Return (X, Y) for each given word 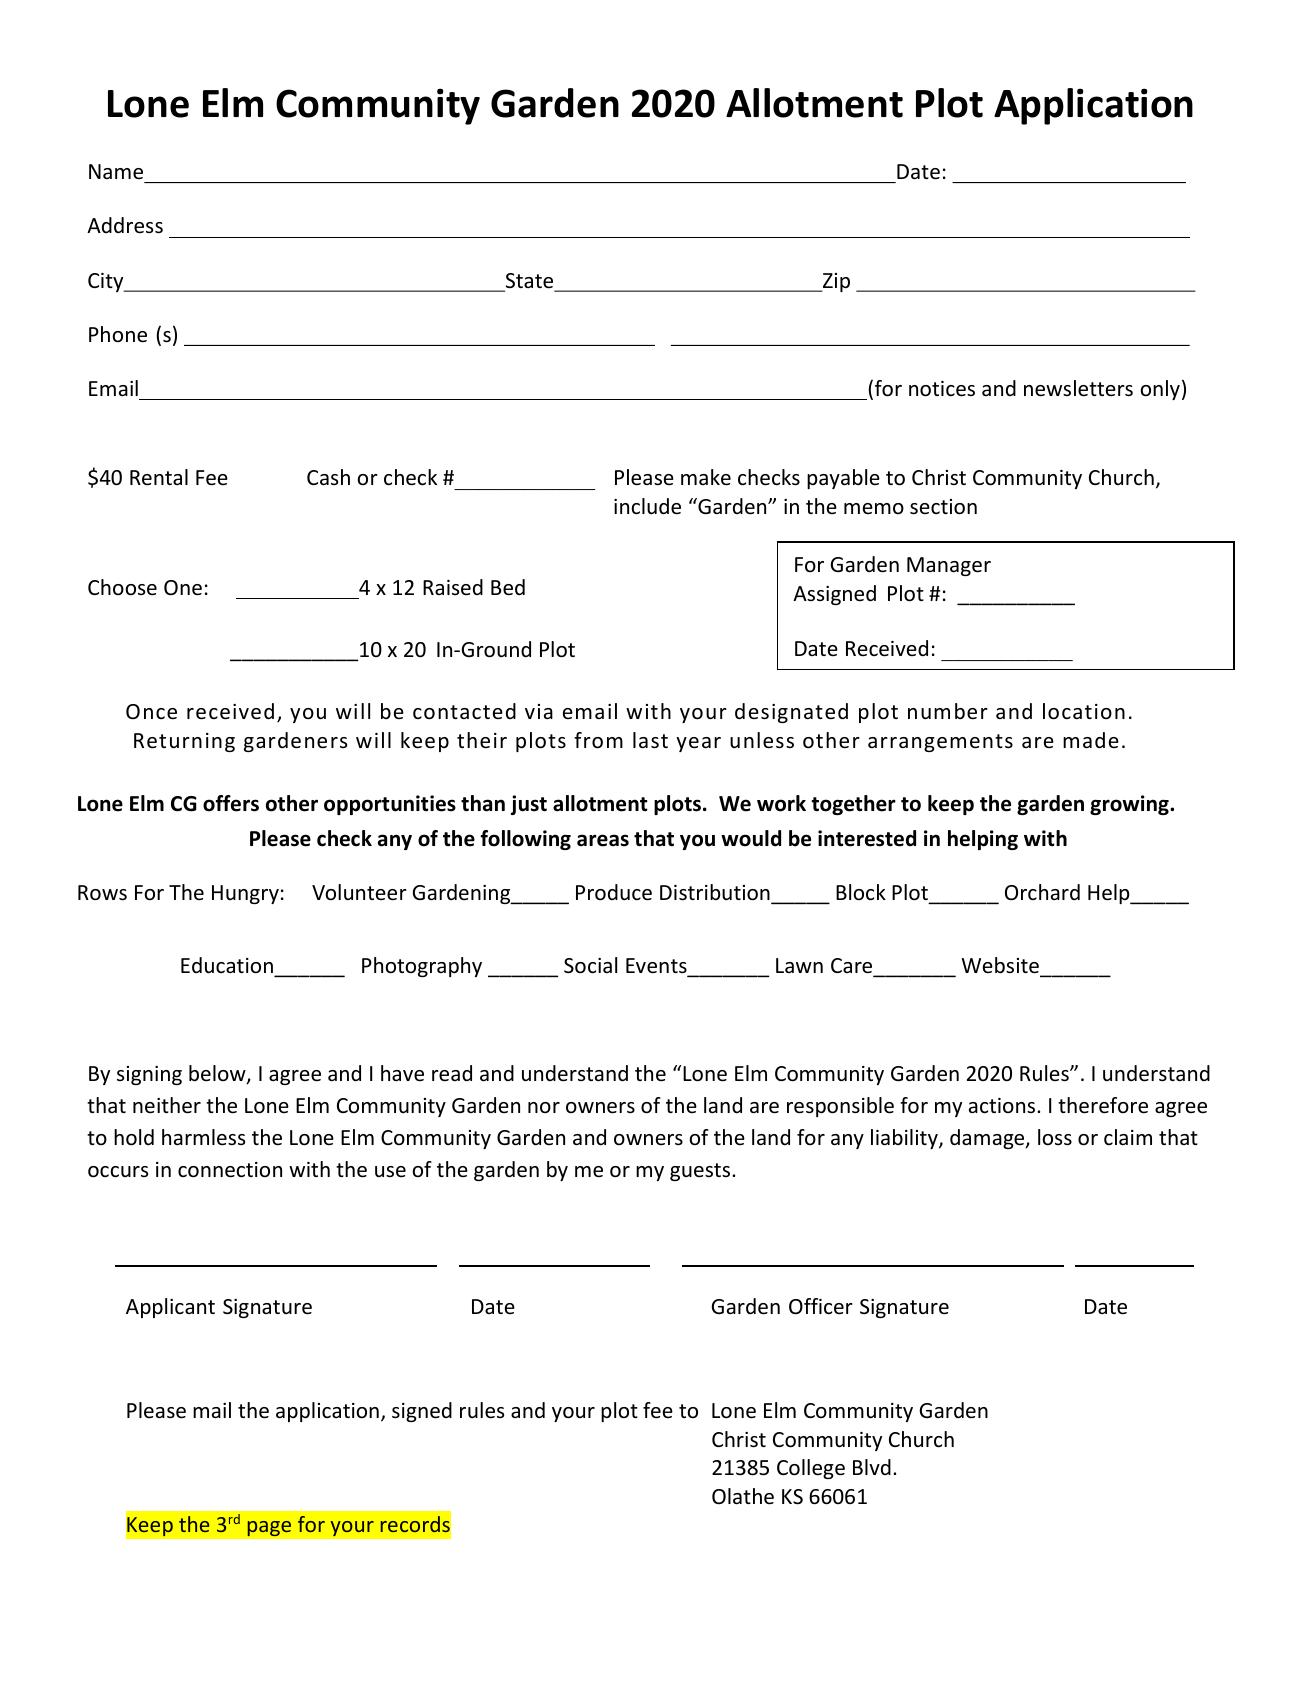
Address (125, 225)
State (529, 282)
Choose (122, 587)
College (811, 1469)
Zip (835, 282)
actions (1003, 1106)
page (269, 1528)
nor (544, 1107)
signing (149, 1075)
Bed (508, 587)
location (1084, 711)
